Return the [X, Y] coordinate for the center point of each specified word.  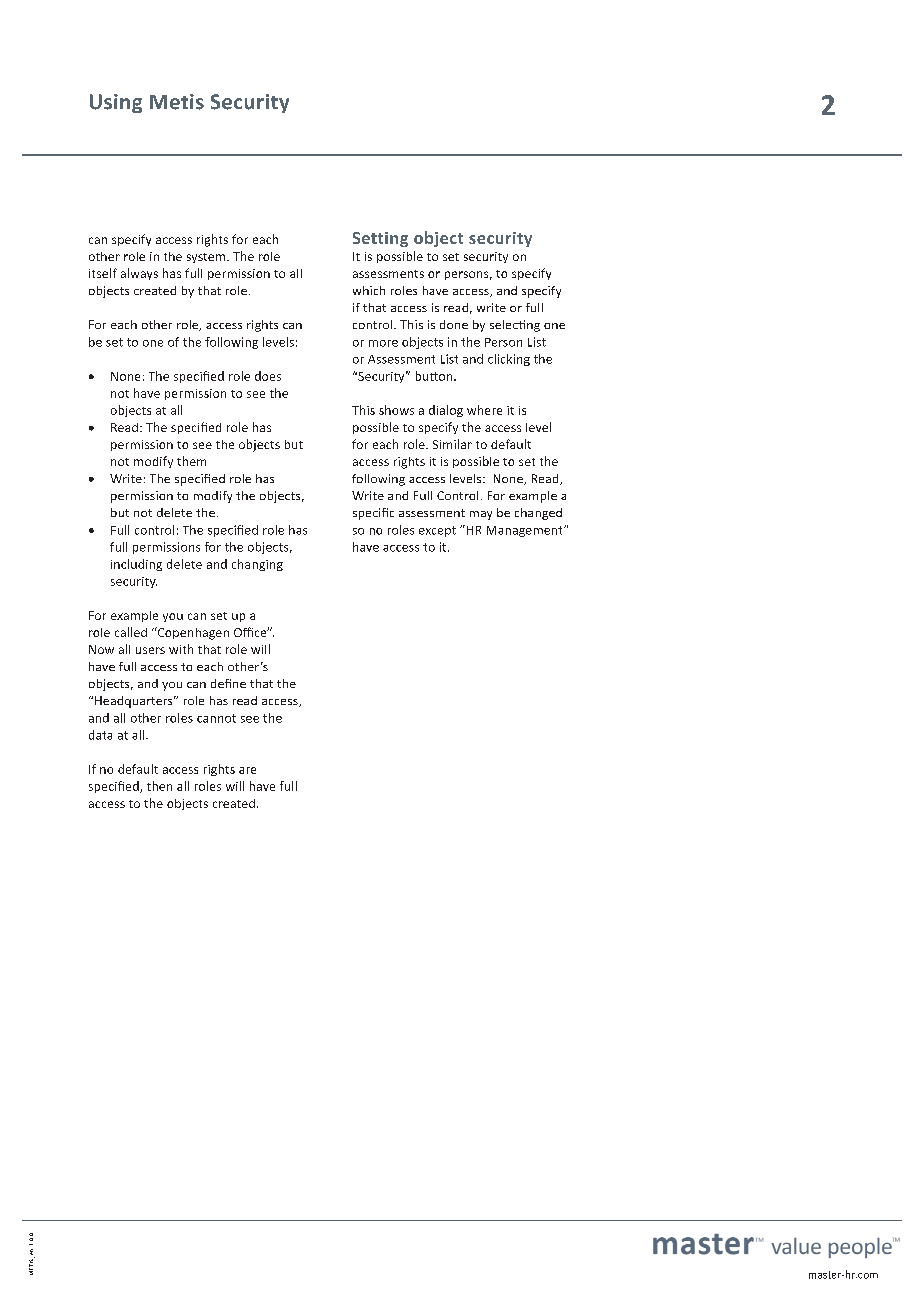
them [191, 461]
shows [396, 410]
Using [116, 103]
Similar [452, 444]
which [369, 290]
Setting [380, 239]
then [159, 786]
